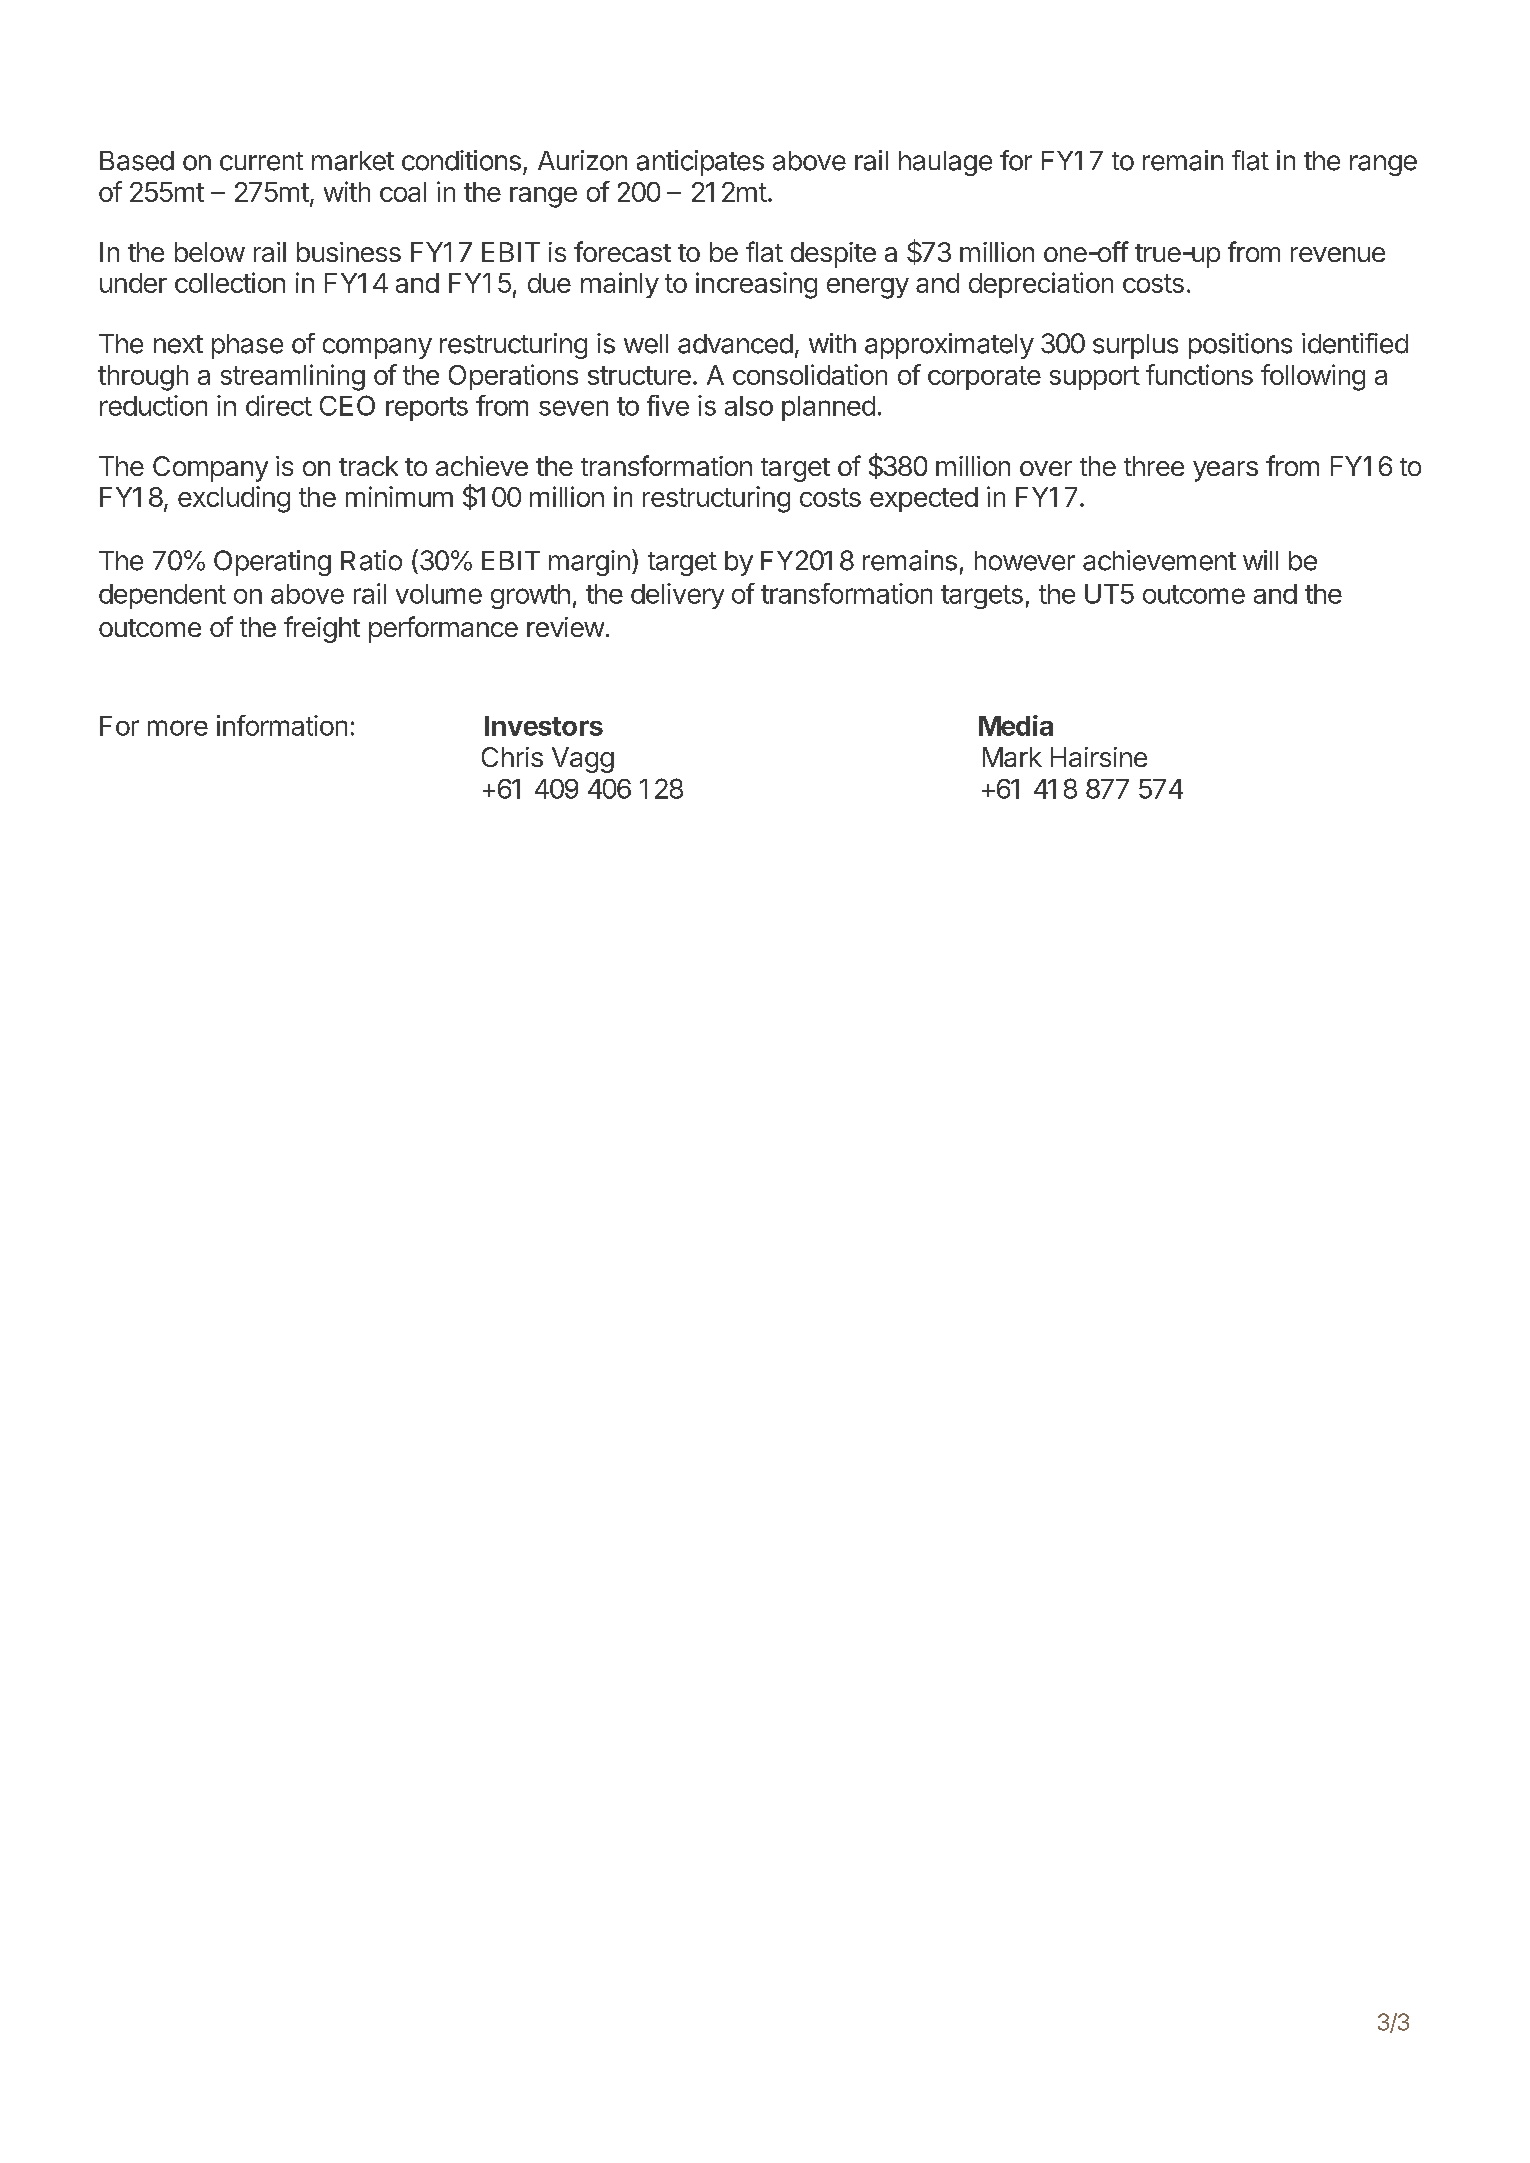 The image size is (1530, 2163). I want to click on consolidation, so click(810, 374).
